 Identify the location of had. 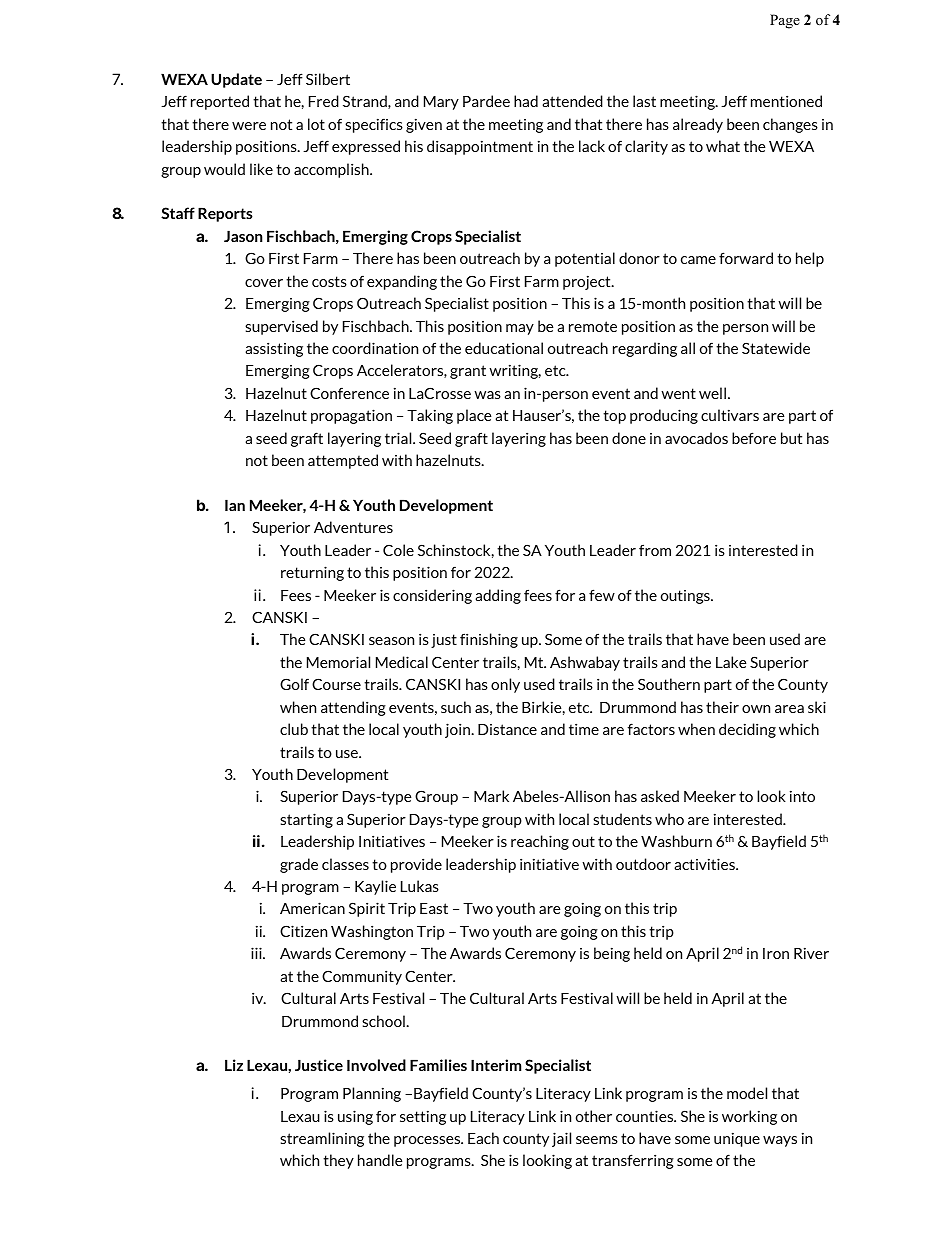
(526, 101).
